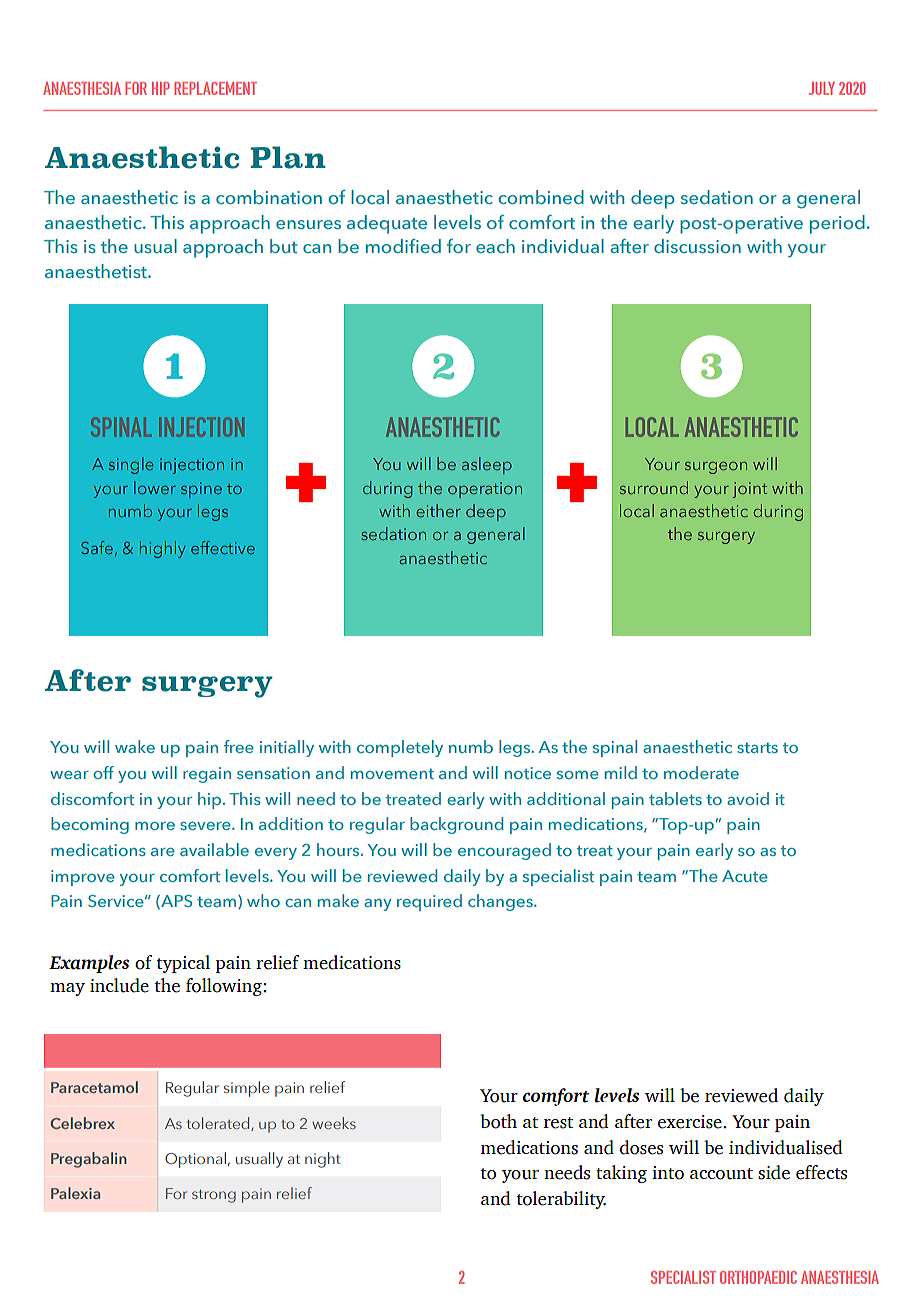 The image size is (924, 1308). I want to click on either, so click(438, 510).
